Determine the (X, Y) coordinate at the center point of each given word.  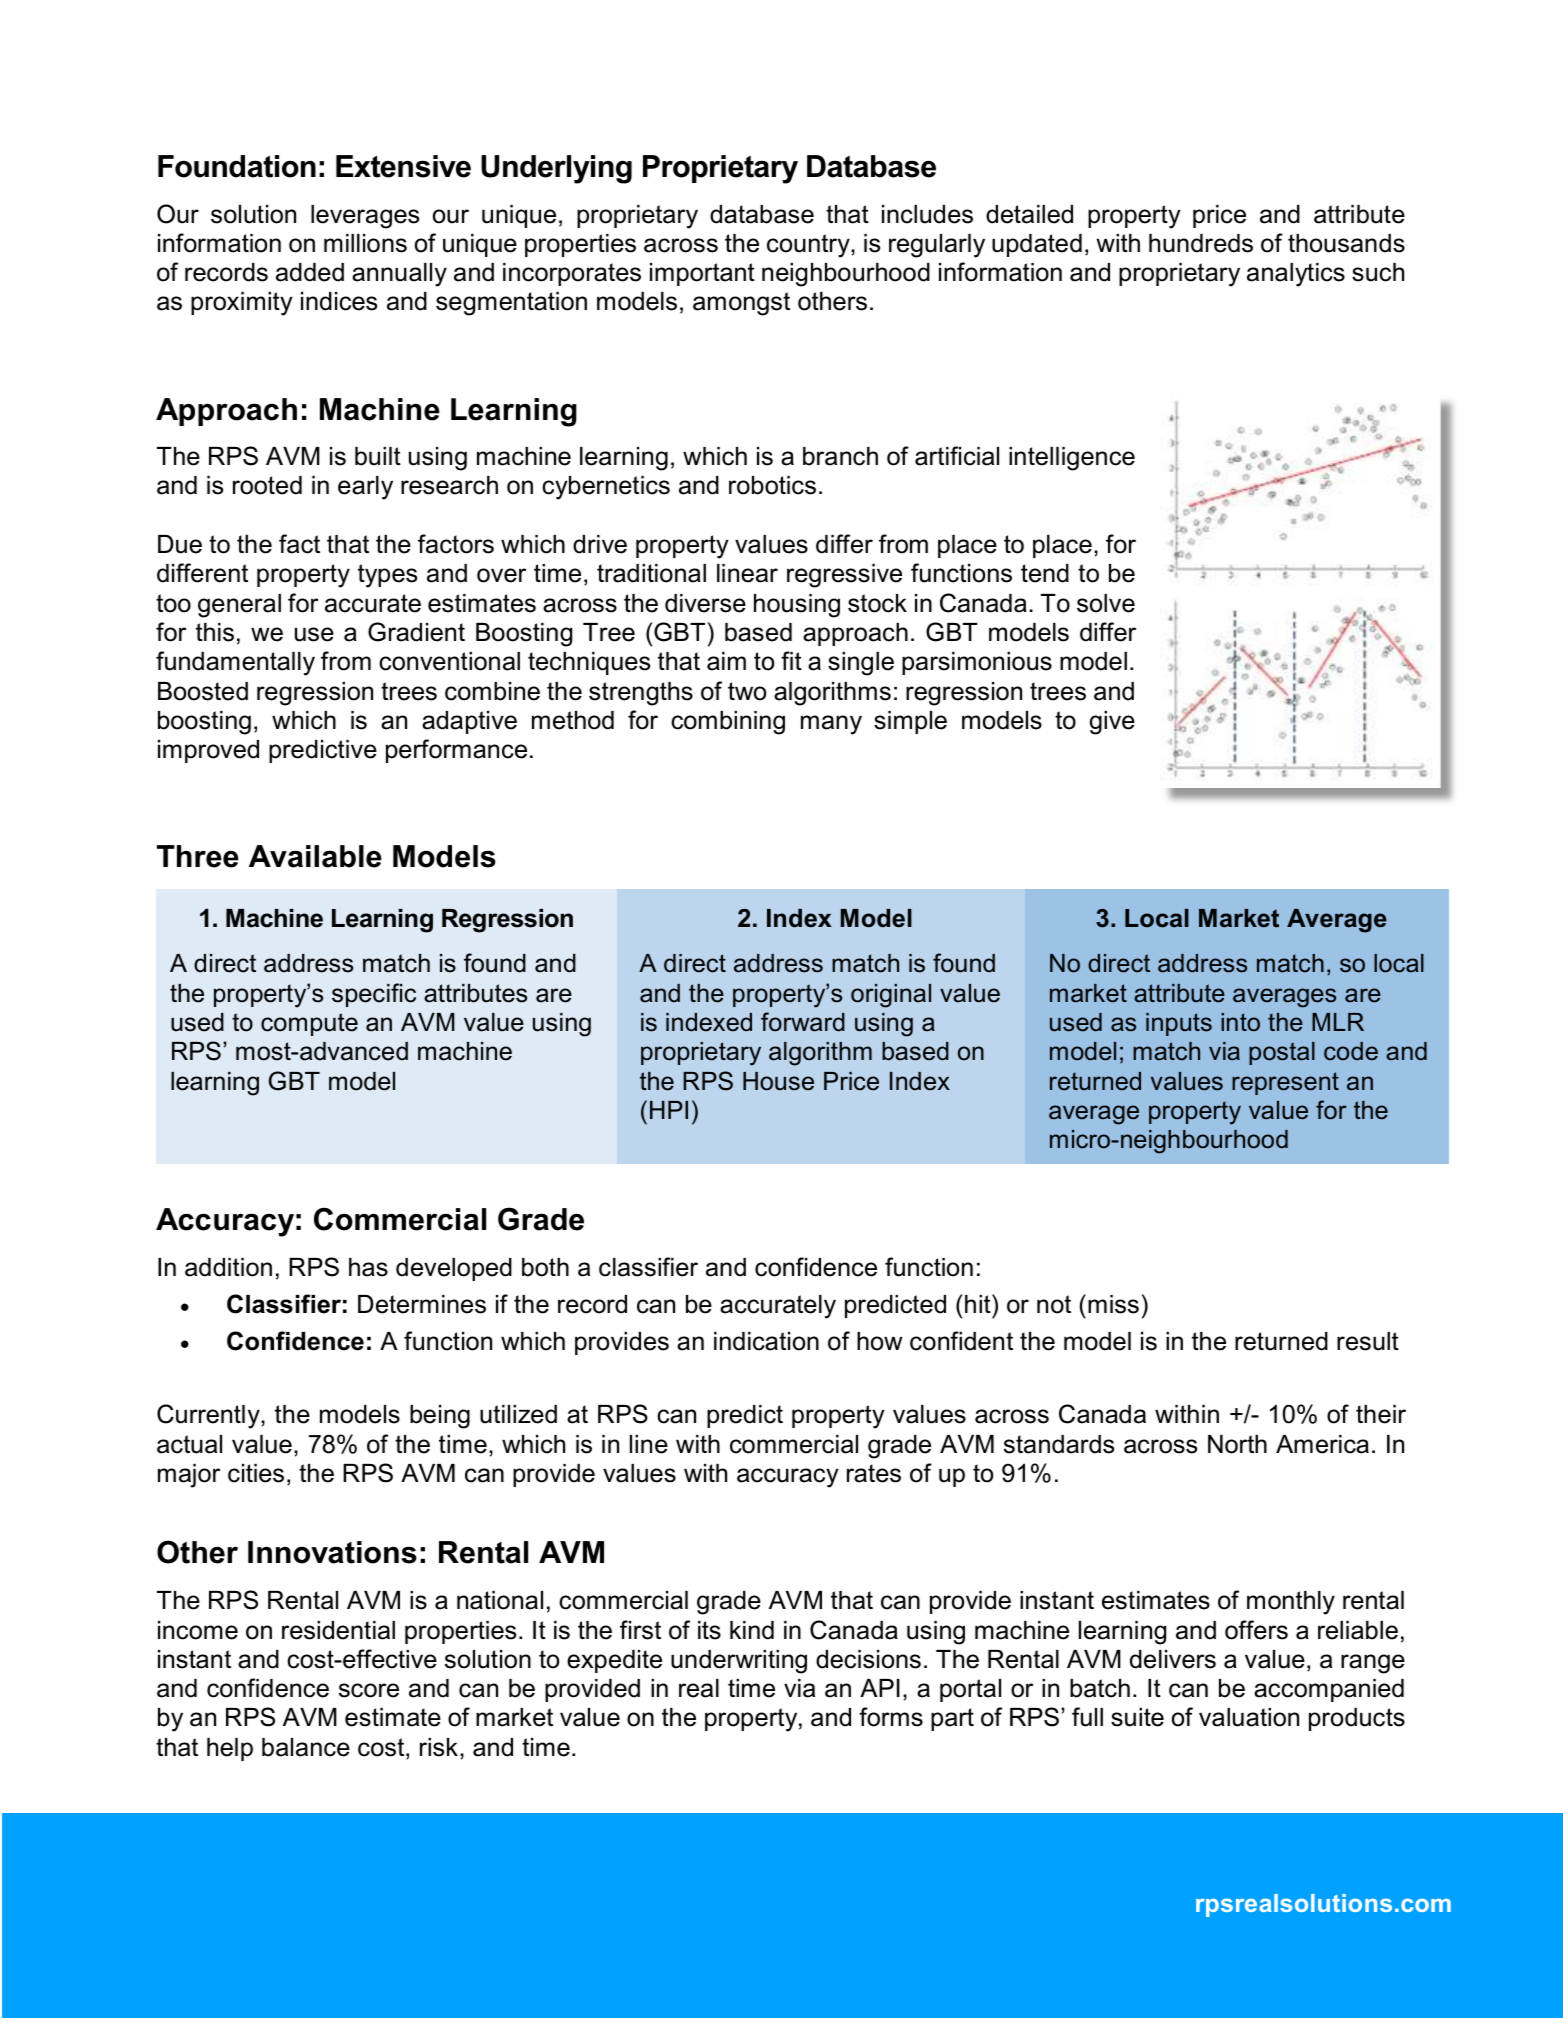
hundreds (1201, 243)
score (369, 1690)
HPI (669, 1110)
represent (1285, 1083)
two (747, 691)
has (368, 1267)
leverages (365, 217)
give (1112, 723)
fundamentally (235, 663)
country (809, 246)
